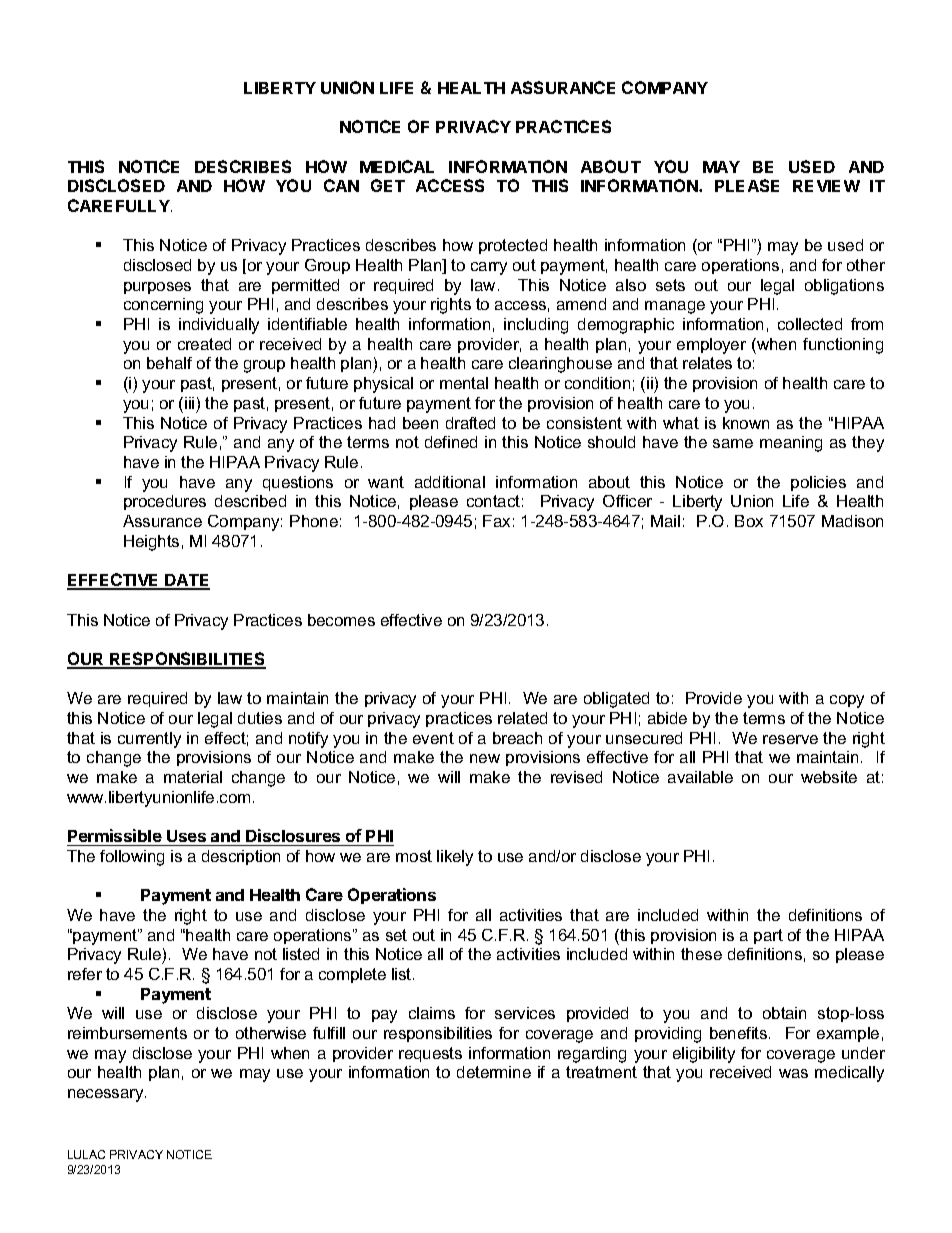  Describe the element at coordinates (826, 186) in the page. I see `REVIEW` at that location.
